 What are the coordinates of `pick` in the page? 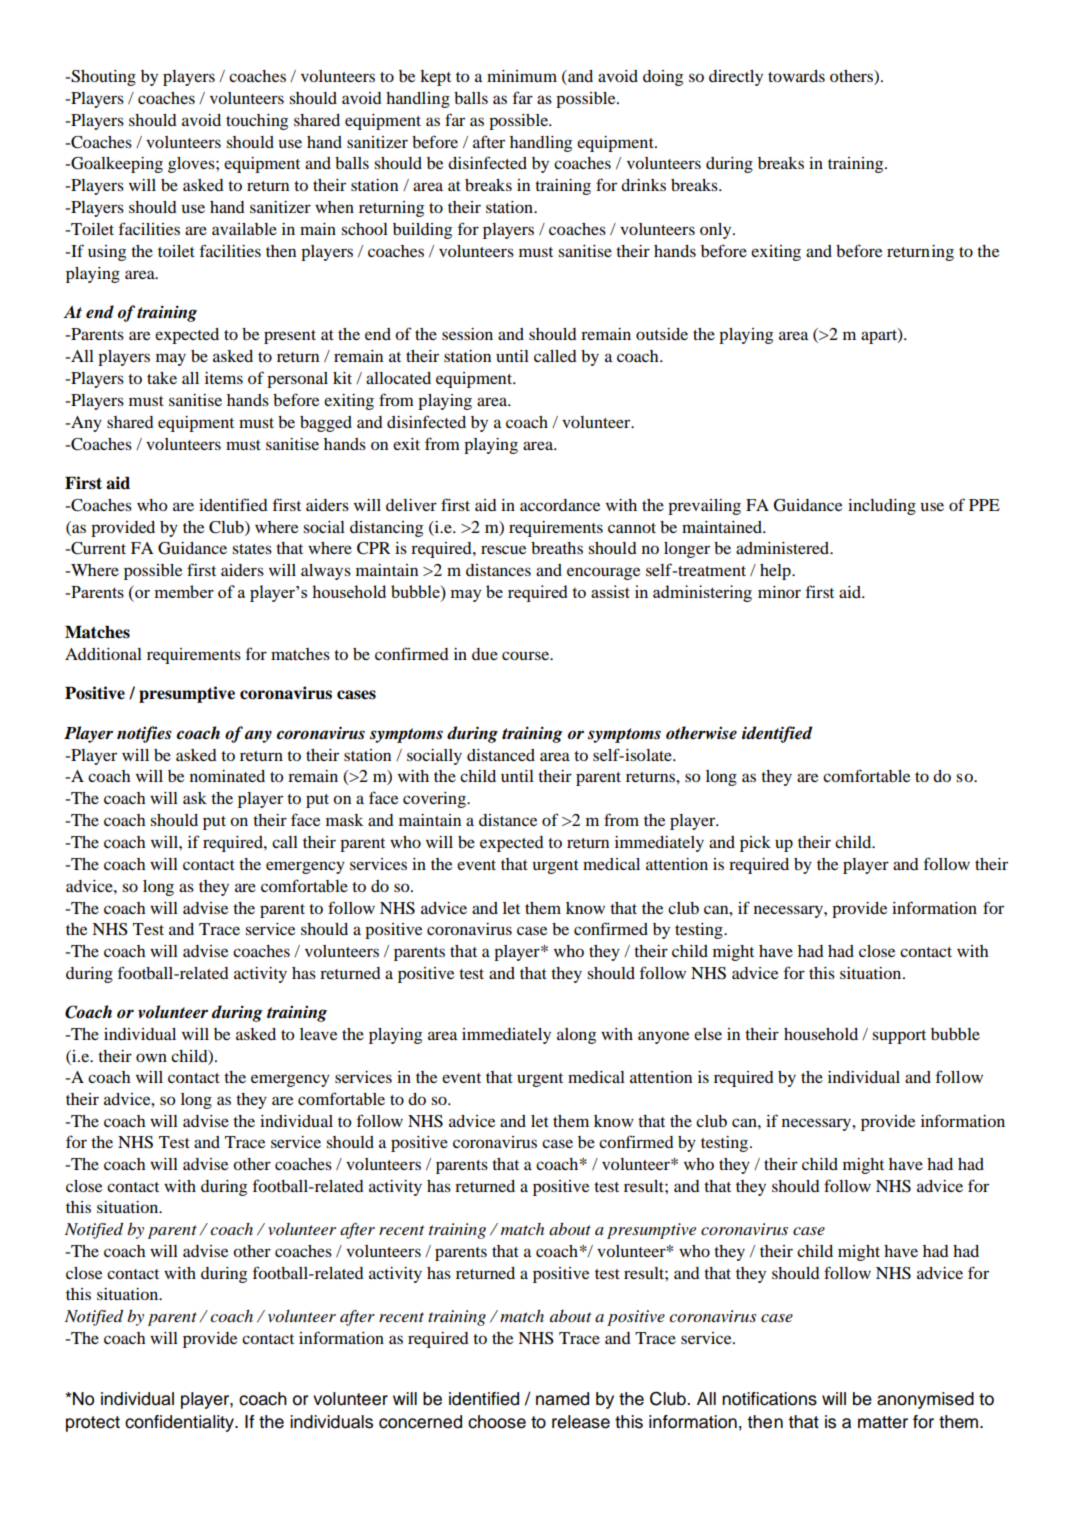 It's located at (755, 844).
